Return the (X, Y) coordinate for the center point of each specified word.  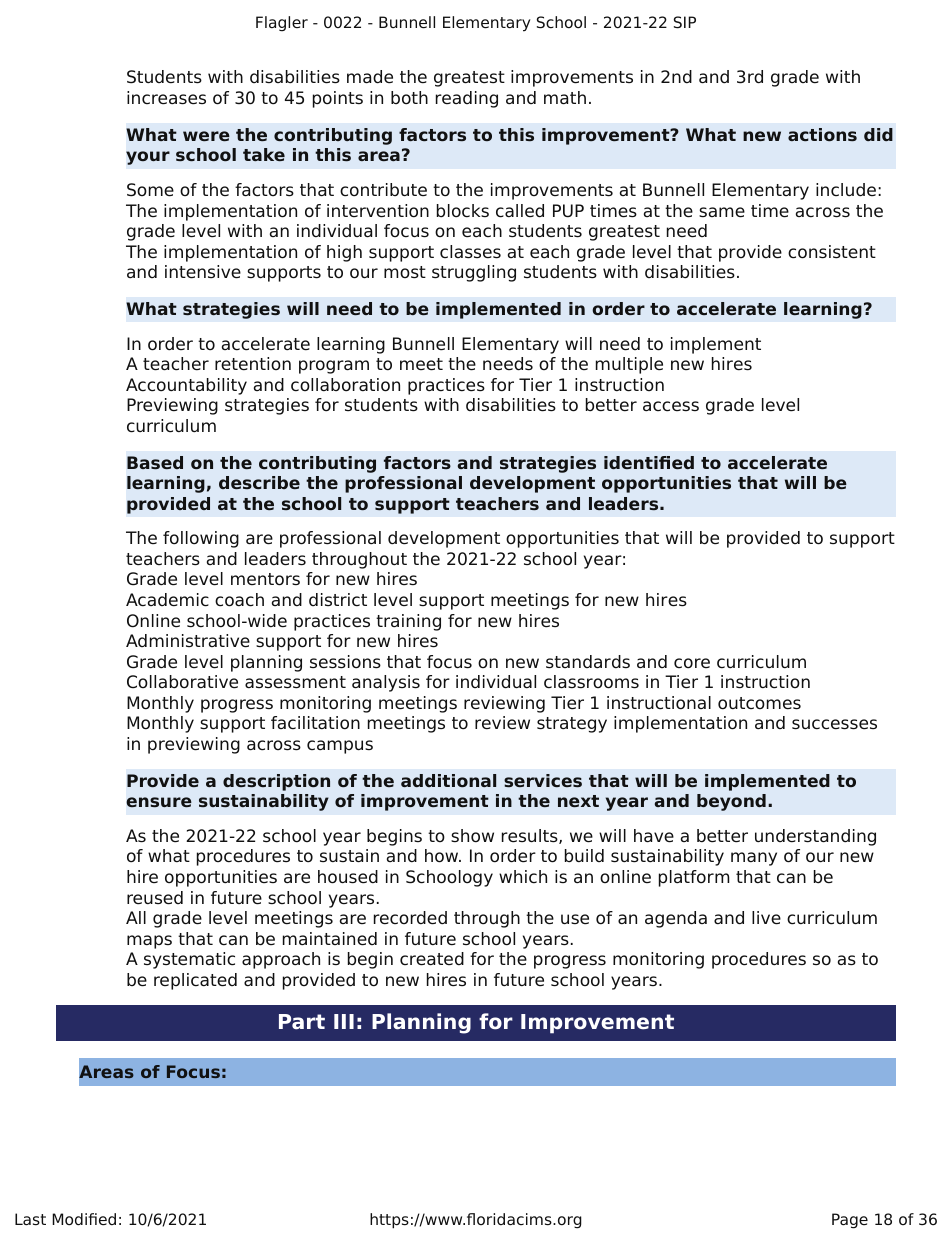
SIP (685, 22)
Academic (167, 600)
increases (166, 98)
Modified (84, 1219)
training (408, 622)
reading (467, 99)
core (692, 663)
